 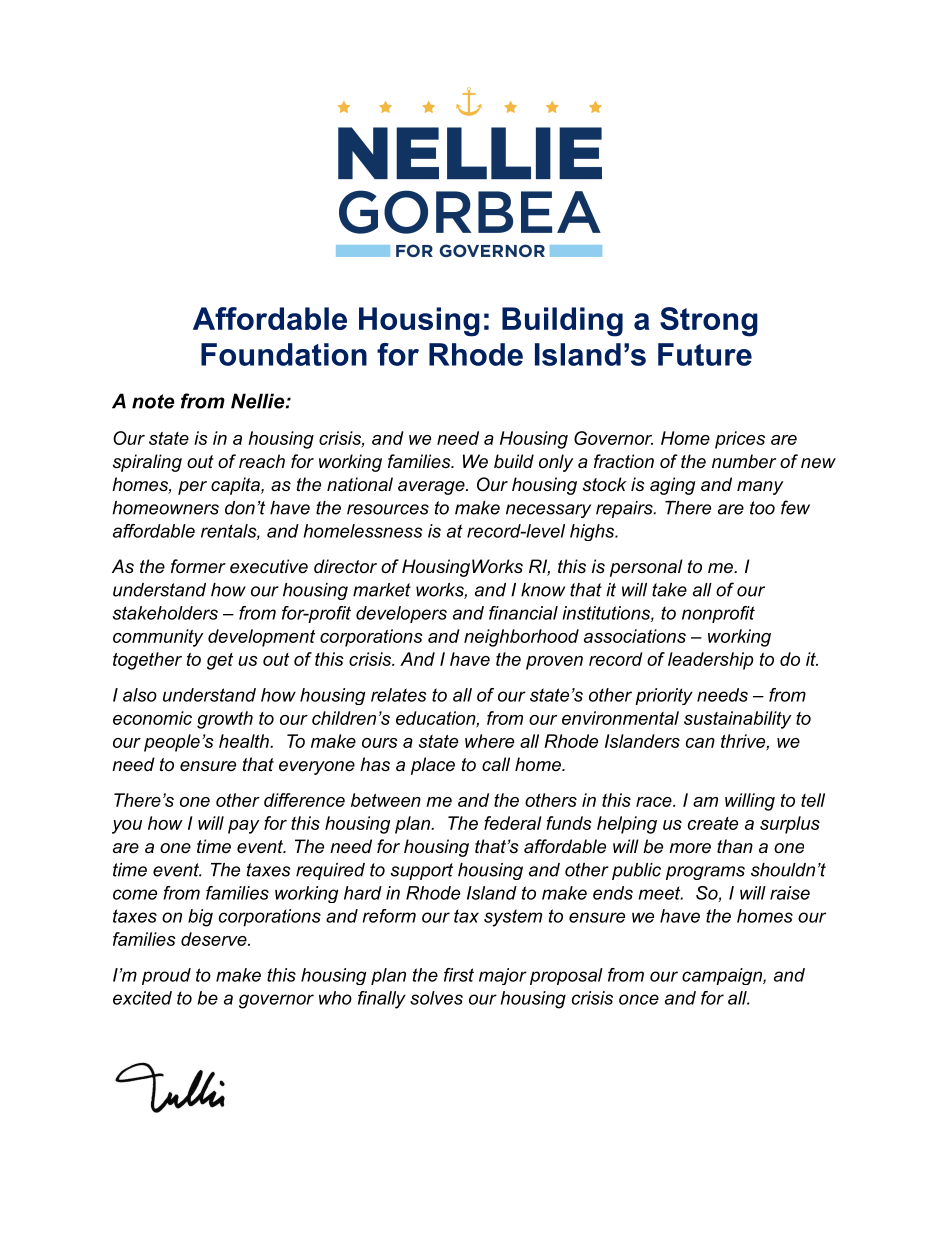 I want to click on leadership, so click(x=711, y=661).
